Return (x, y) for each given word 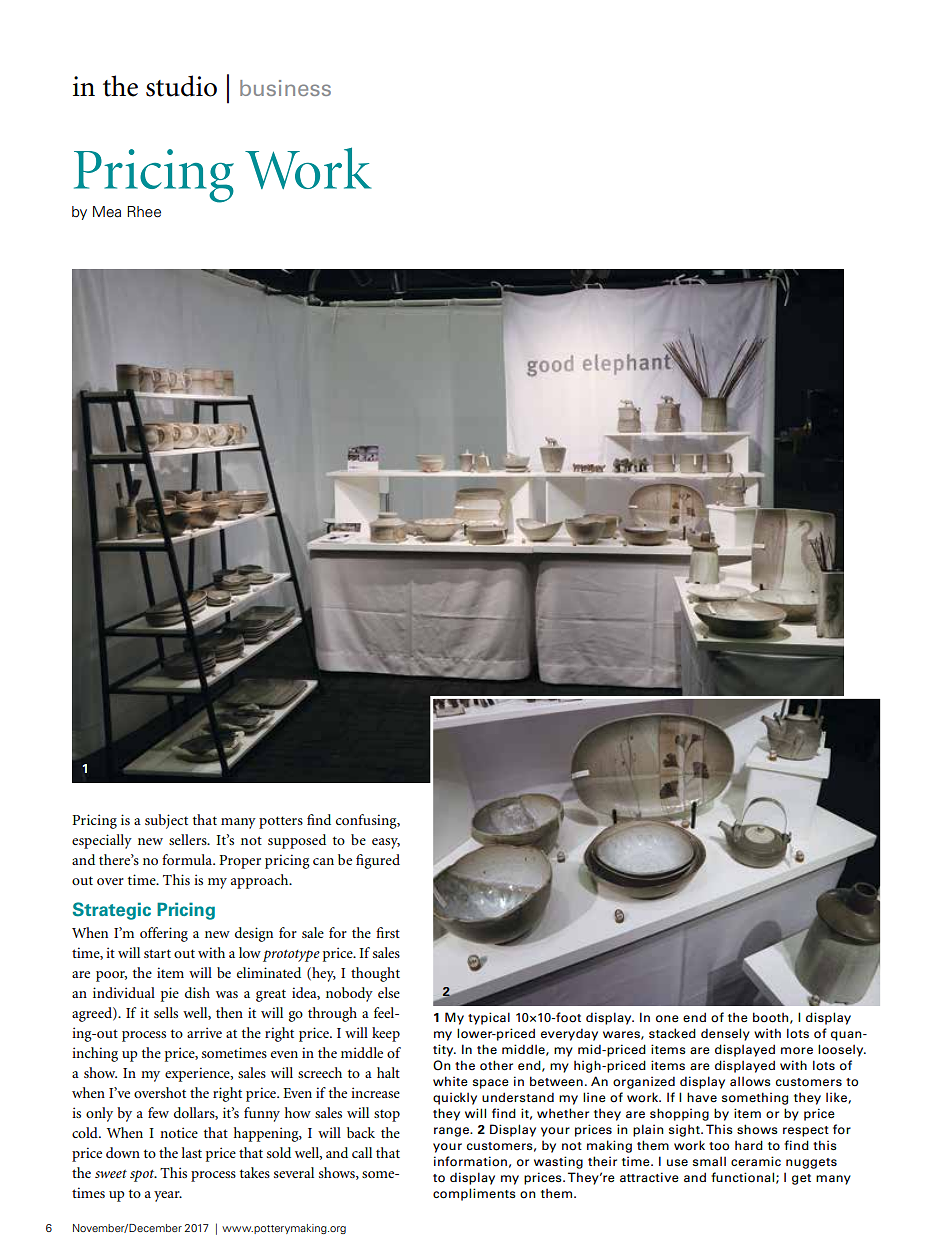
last (192, 1152)
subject (166, 821)
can (323, 861)
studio (181, 86)
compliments (474, 1194)
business (285, 88)
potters (281, 822)
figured (378, 861)
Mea (107, 212)
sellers (189, 839)
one (667, 1019)
